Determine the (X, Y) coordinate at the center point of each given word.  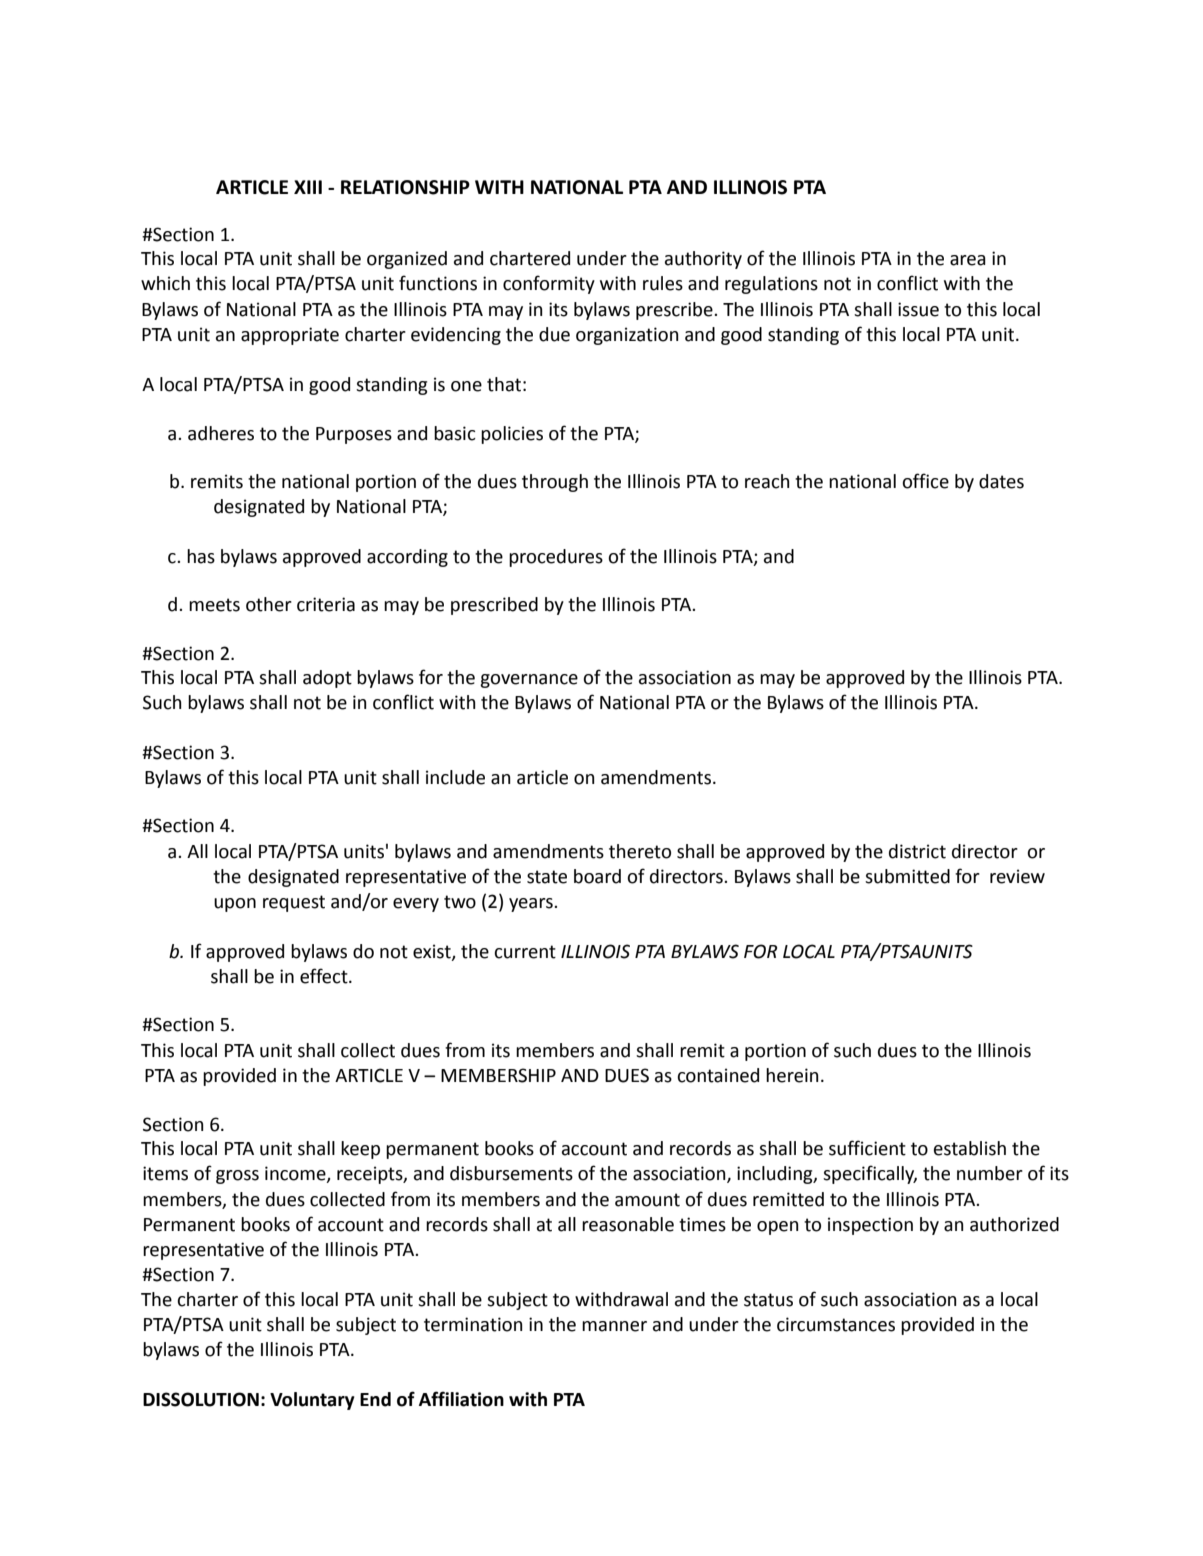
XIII (308, 187)
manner (614, 1326)
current (525, 952)
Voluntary (312, 1401)
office (925, 481)
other (269, 604)
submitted (907, 876)
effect (325, 976)
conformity (549, 284)
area (968, 260)
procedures (556, 558)
